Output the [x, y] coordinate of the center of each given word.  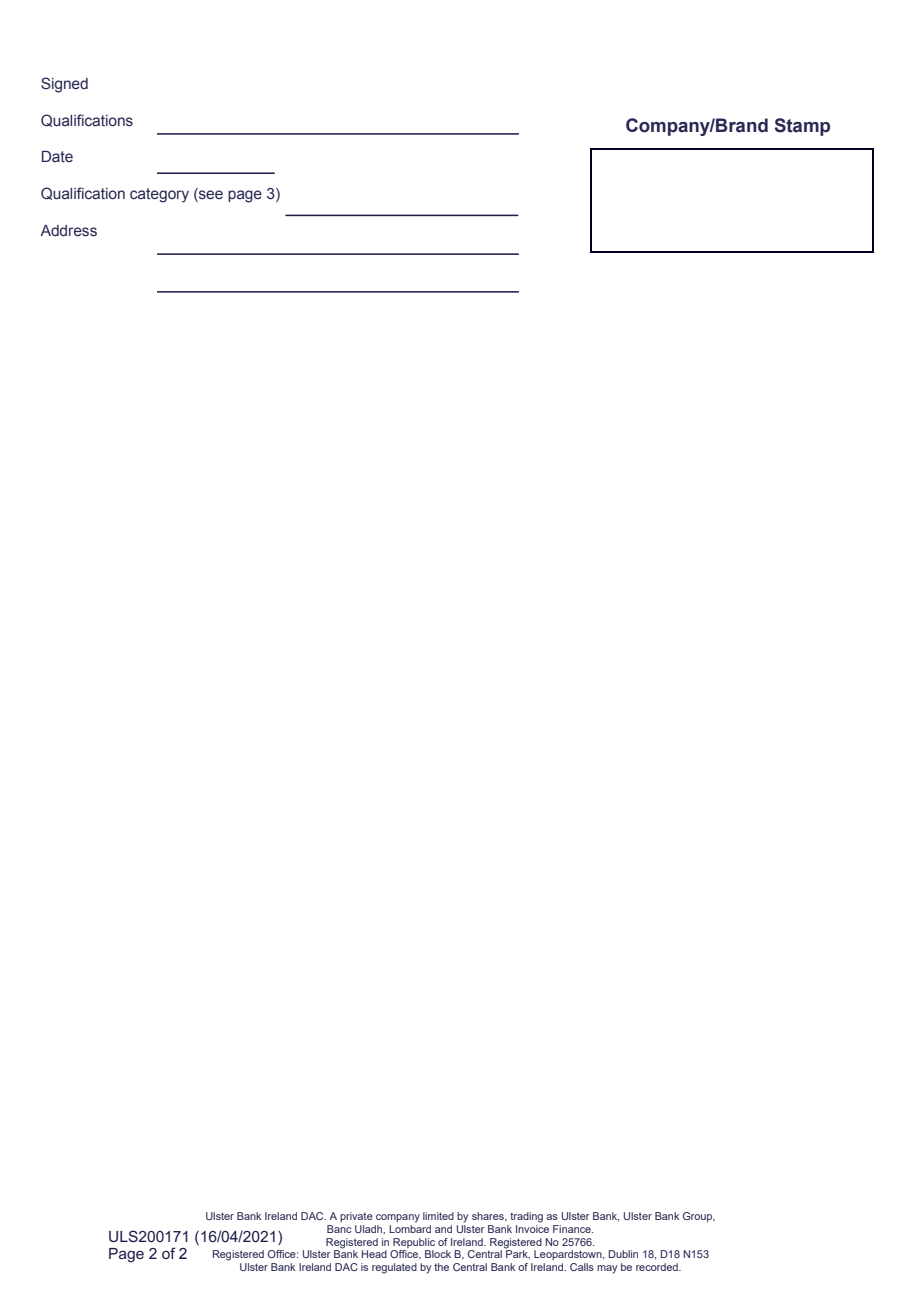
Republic [414, 1243]
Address [69, 231]
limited [438, 1216]
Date [57, 157]
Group [699, 1217]
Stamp [802, 127]
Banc [339, 1229]
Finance [573, 1229]
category [159, 195]
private [356, 1217]
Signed [64, 85]
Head [374, 1254]
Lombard [410, 1227]
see [210, 195]
